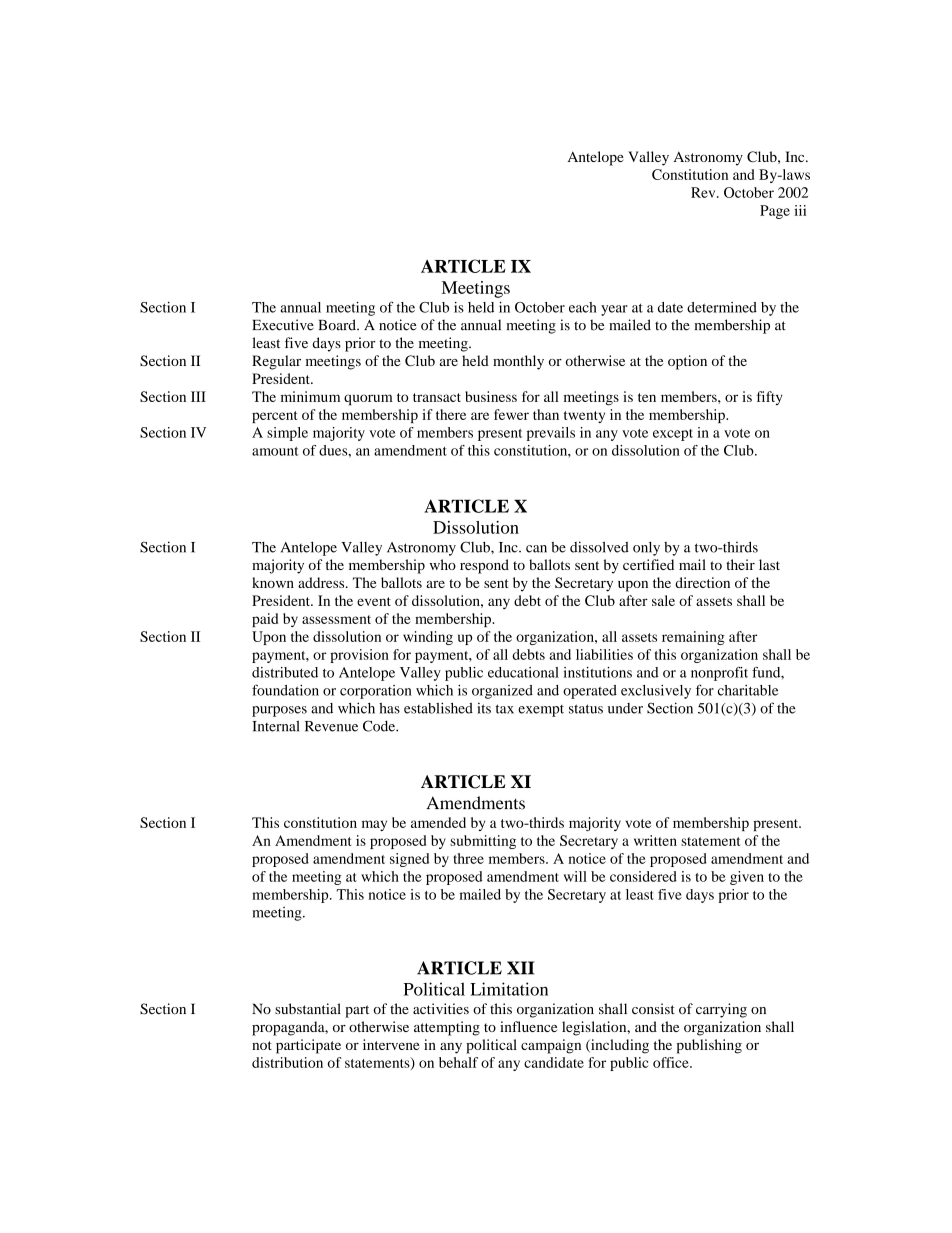  I want to click on influence, so click(528, 1026).
